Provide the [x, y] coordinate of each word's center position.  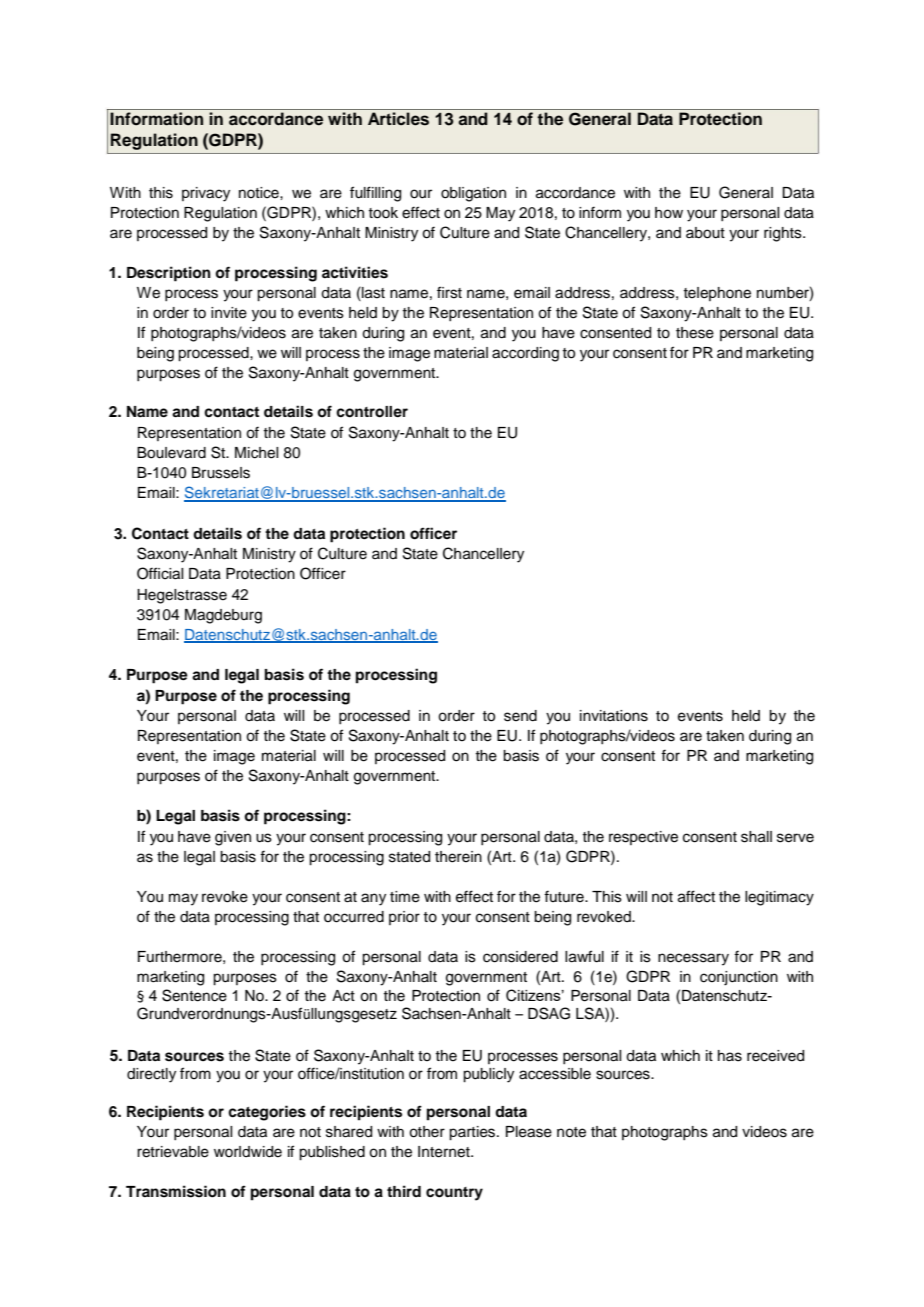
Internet [445, 1152]
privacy [206, 194]
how [669, 213]
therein [458, 857]
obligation [473, 194]
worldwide [248, 1152]
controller [372, 412]
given [233, 838]
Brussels [221, 473]
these [695, 333]
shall [756, 837]
